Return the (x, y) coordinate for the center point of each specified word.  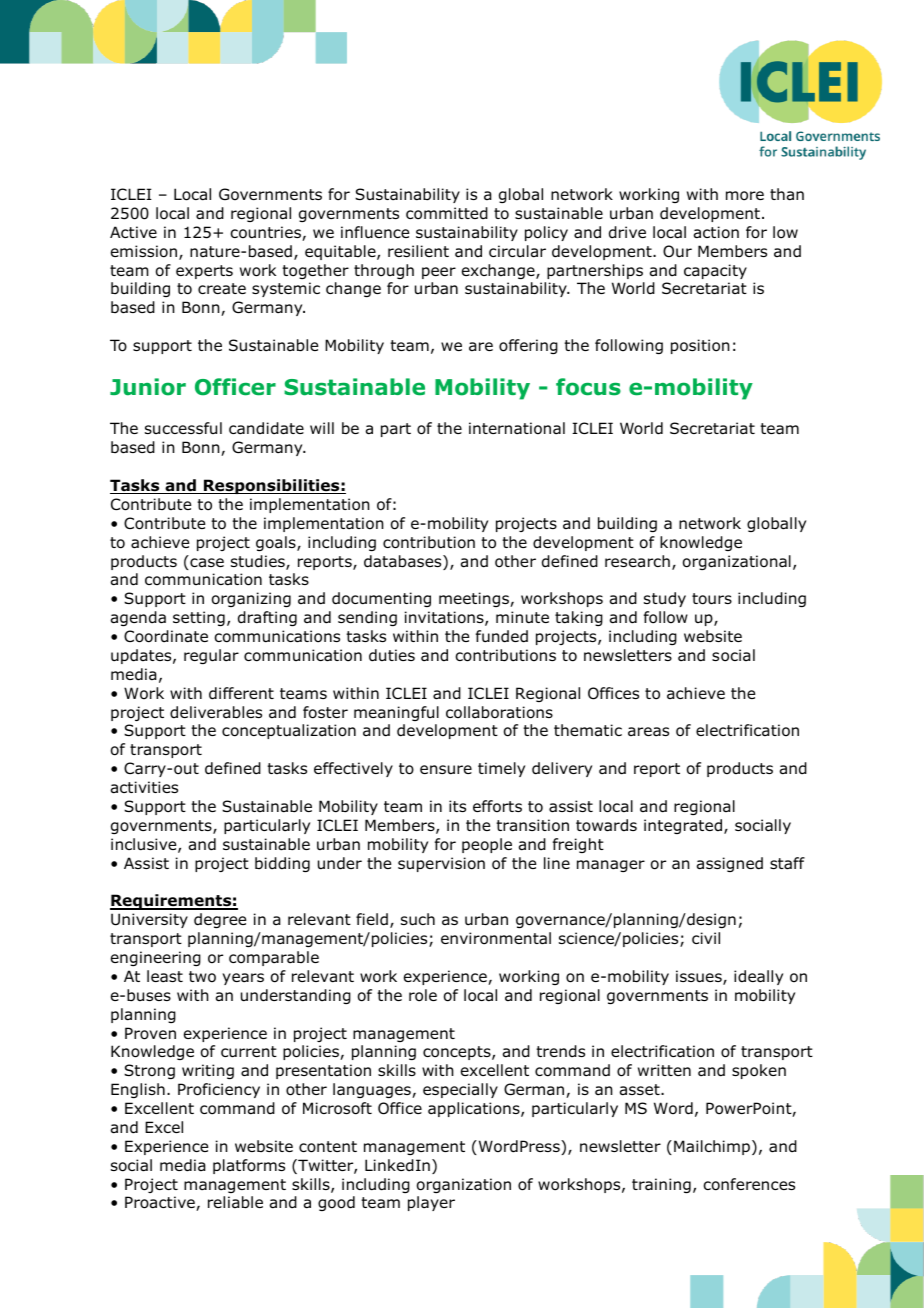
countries (266, 233)
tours (712, 599)
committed (447, 213)
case (206, 564)
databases (404, 562)
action (716, 232)
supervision (441, 864)
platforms (249, 1166)
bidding (282, 864)
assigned (730, 864)
